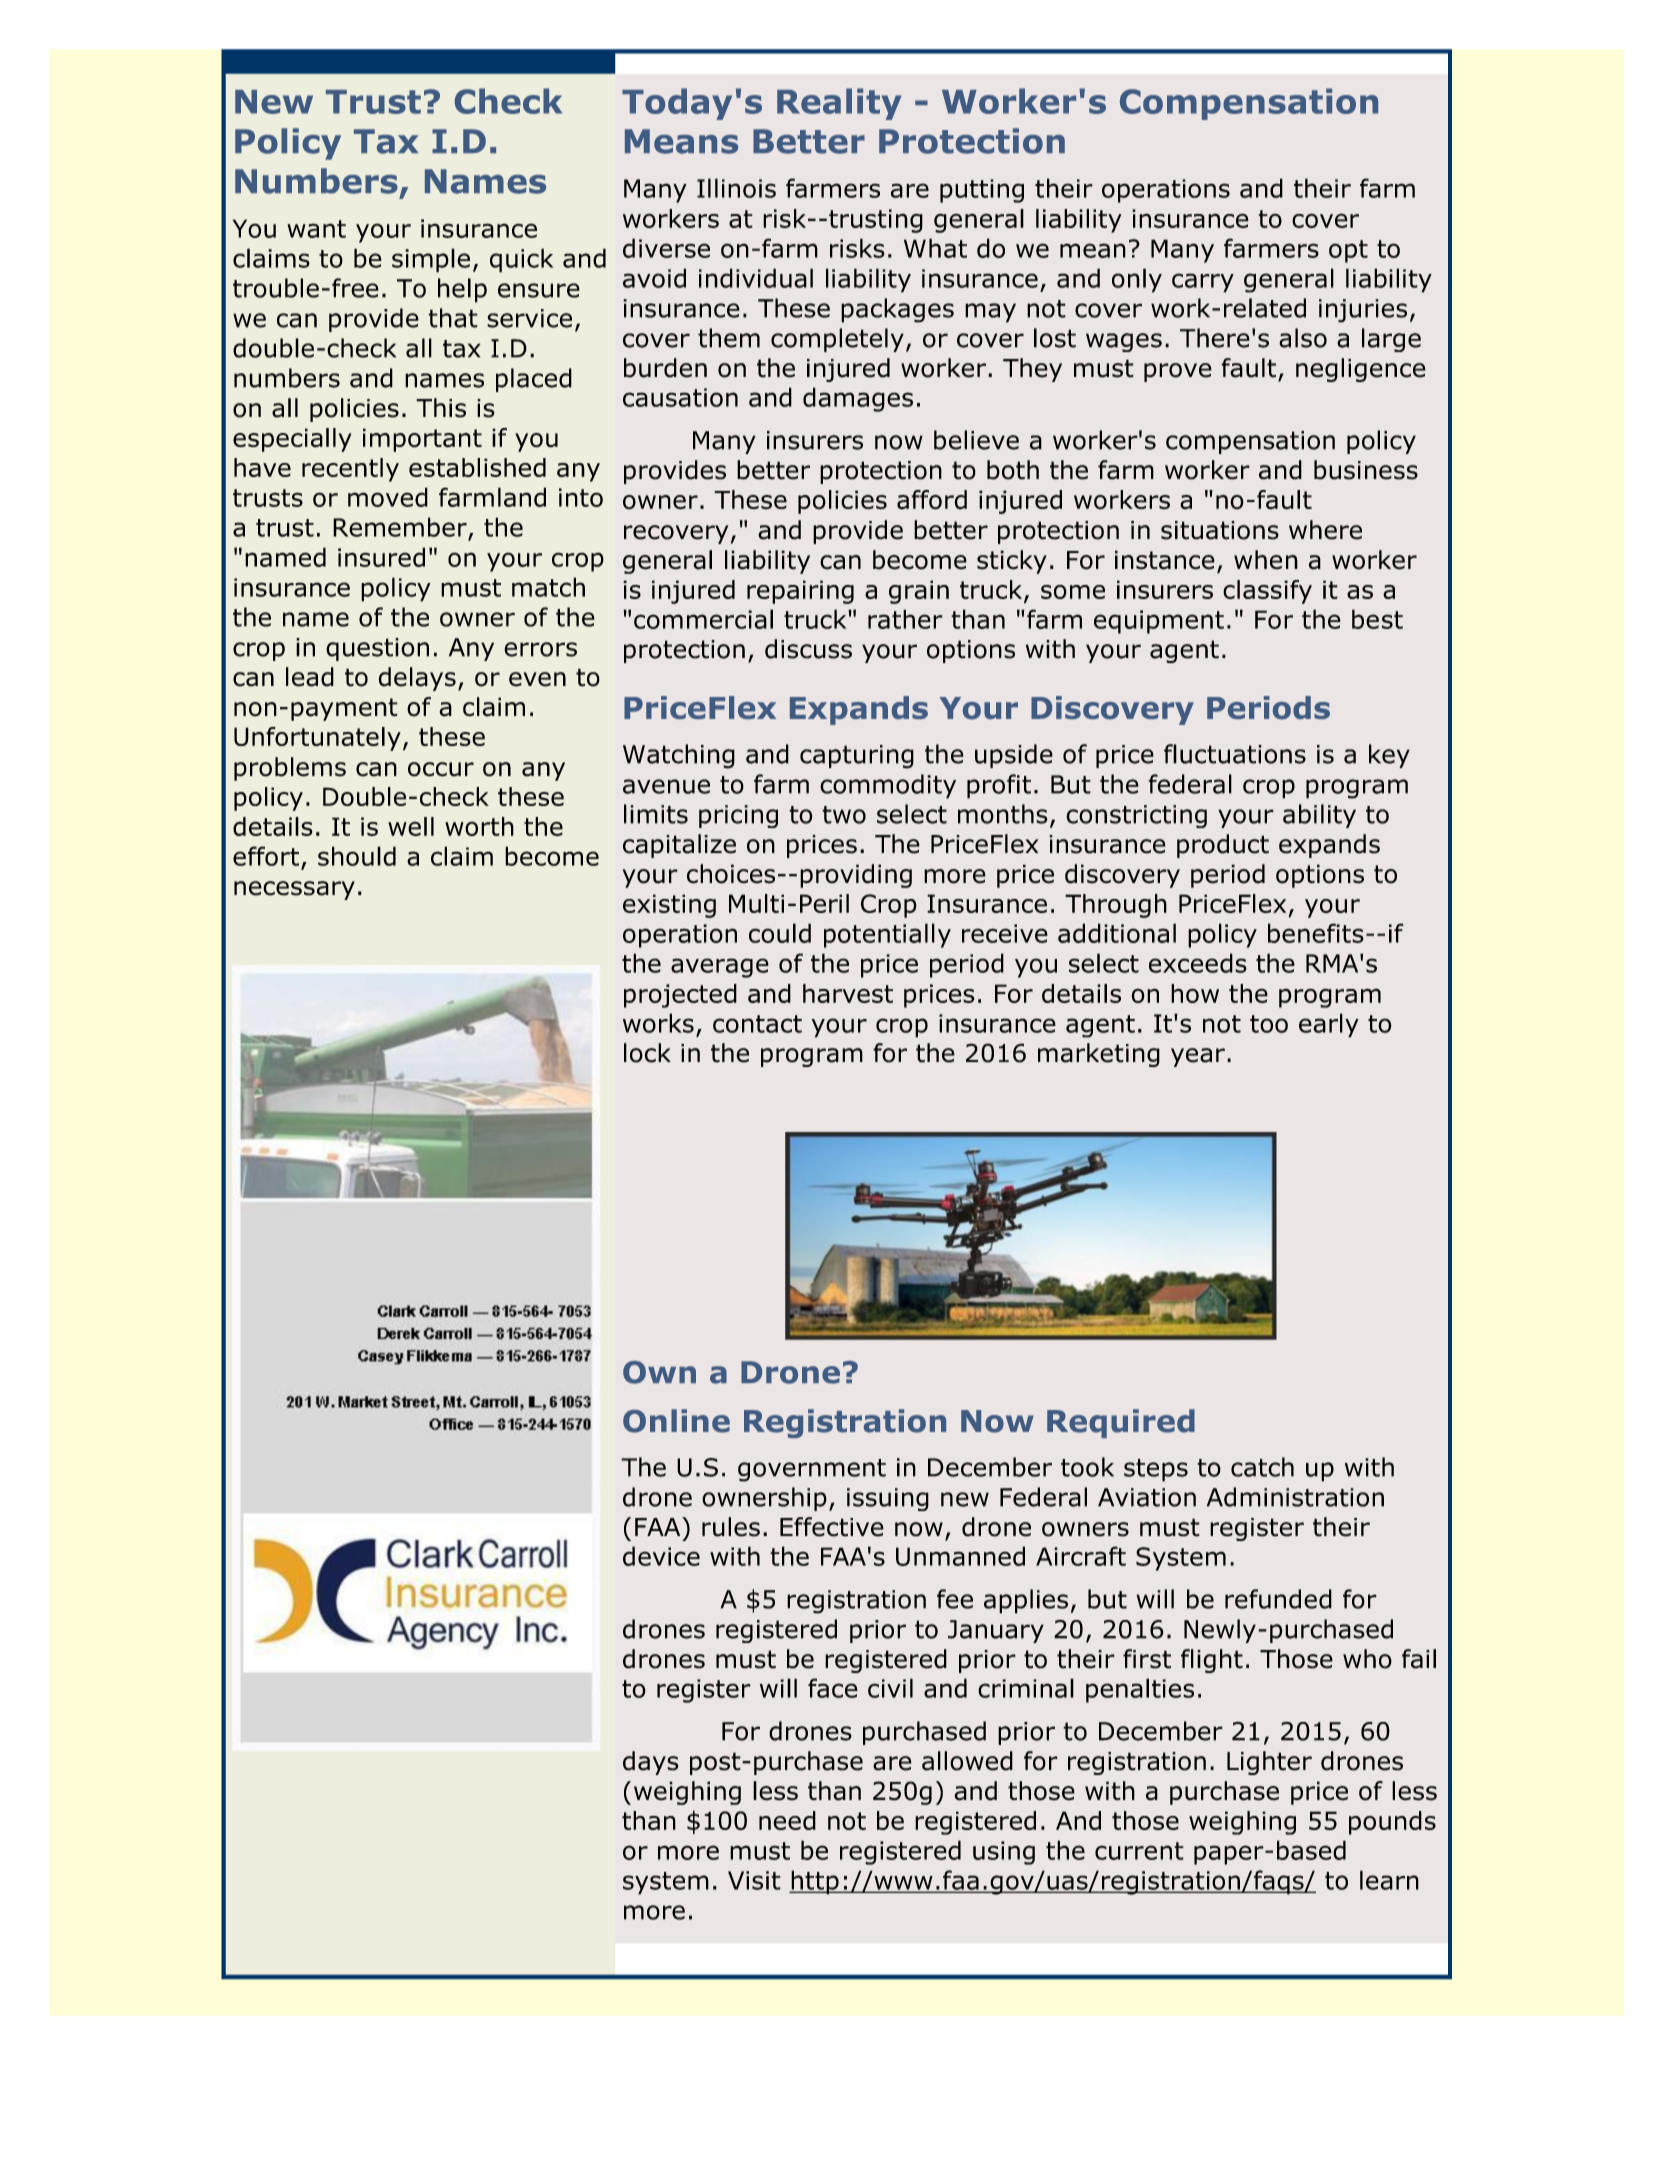 This document has height=2165, width=1673. I want to click on Reality, so click(839, 104).
